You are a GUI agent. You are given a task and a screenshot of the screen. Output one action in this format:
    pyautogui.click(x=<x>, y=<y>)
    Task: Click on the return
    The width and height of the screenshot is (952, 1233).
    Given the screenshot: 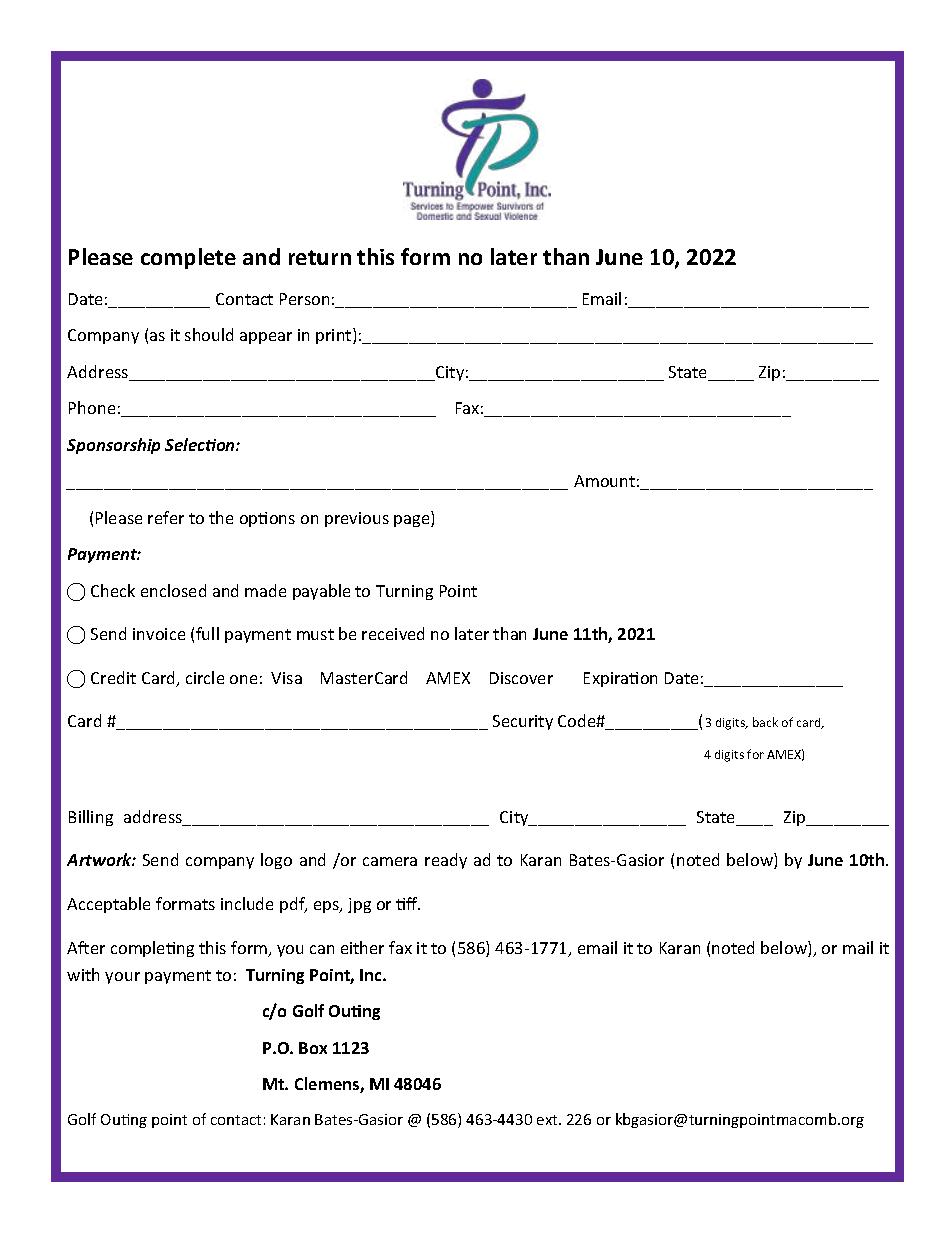 What is the action you would take?
    pyautogui.click(x=320, y=257)
